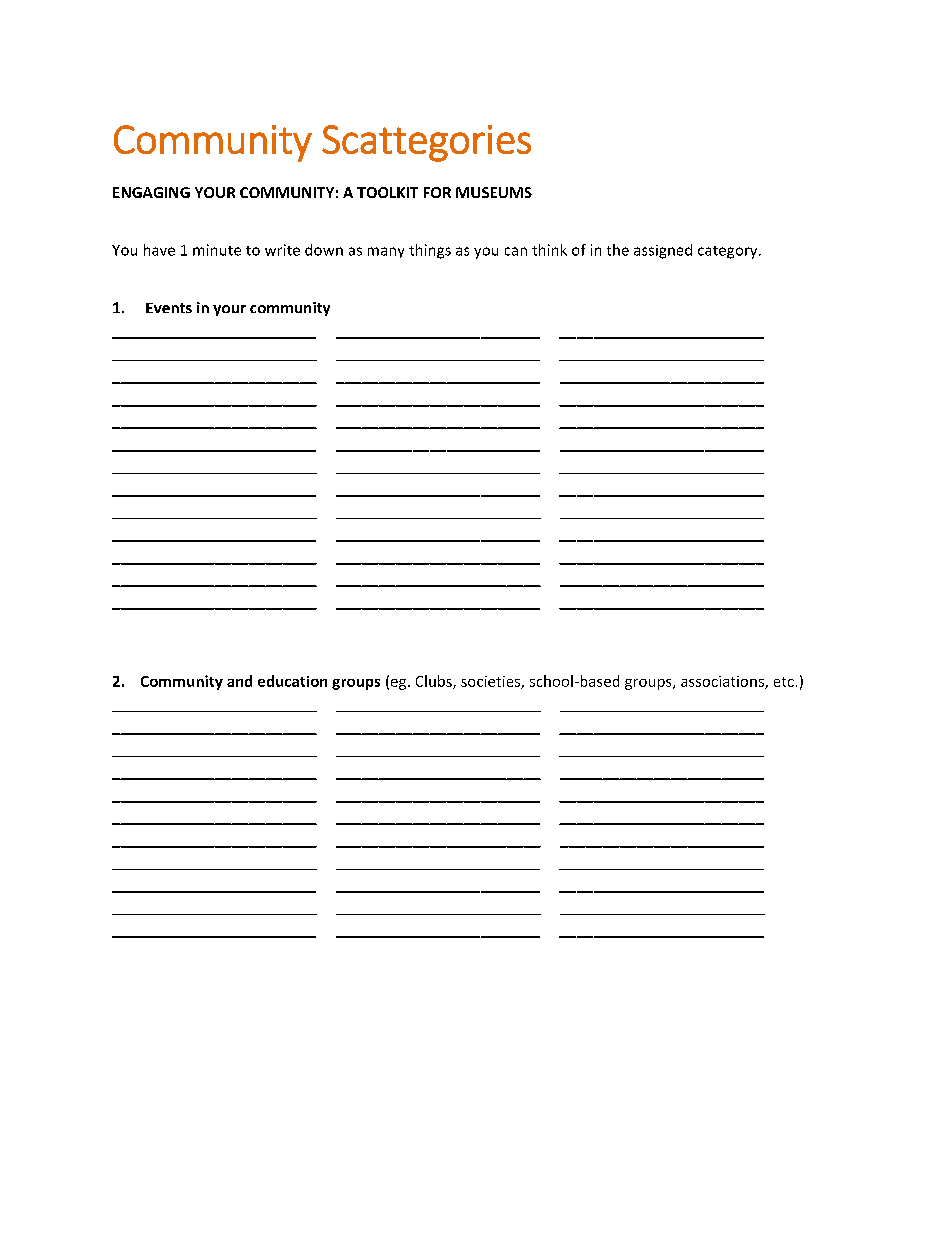  I want to click on things, so click(430, 251).
